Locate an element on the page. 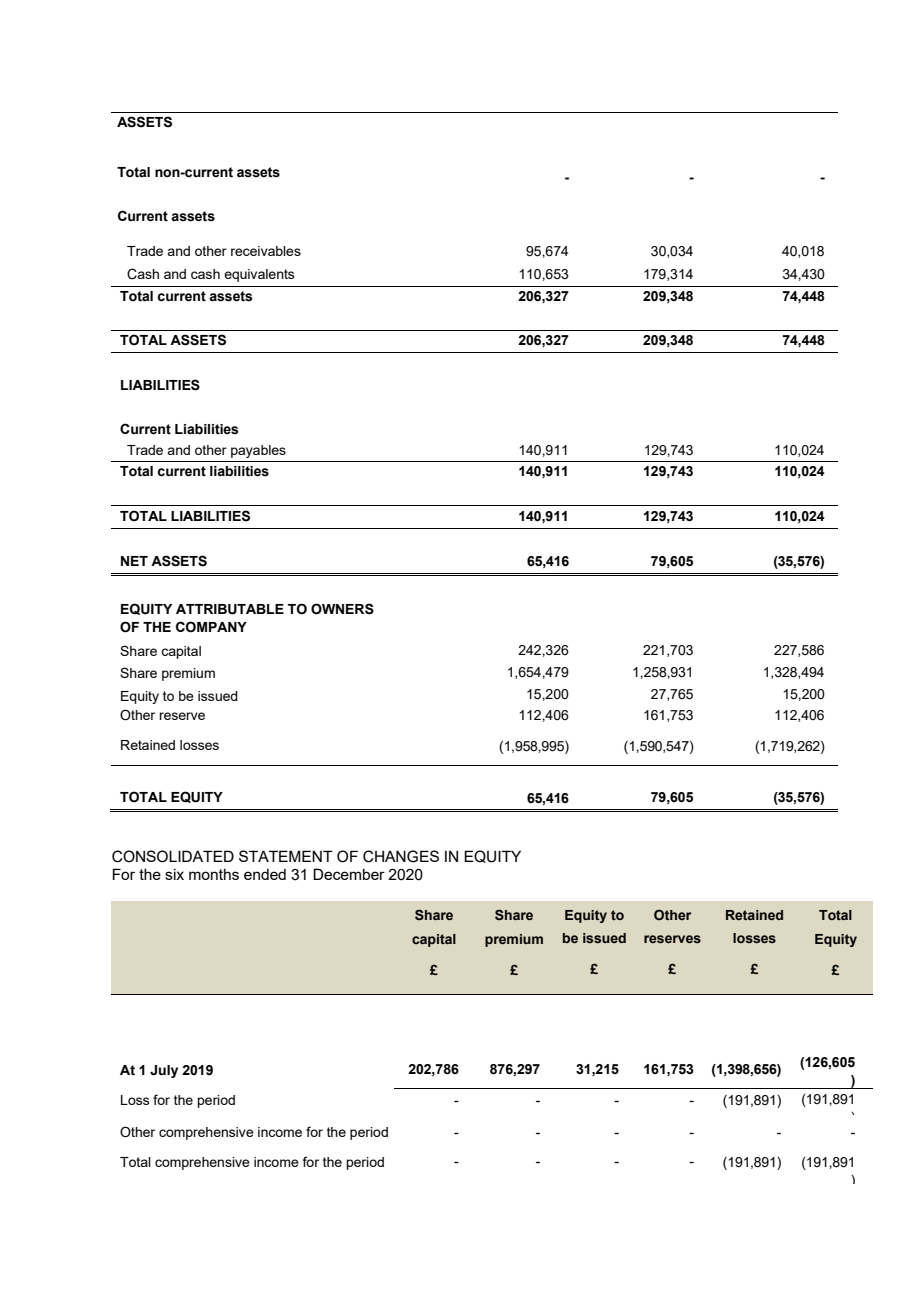  six is located at coordinates (174, 874).
